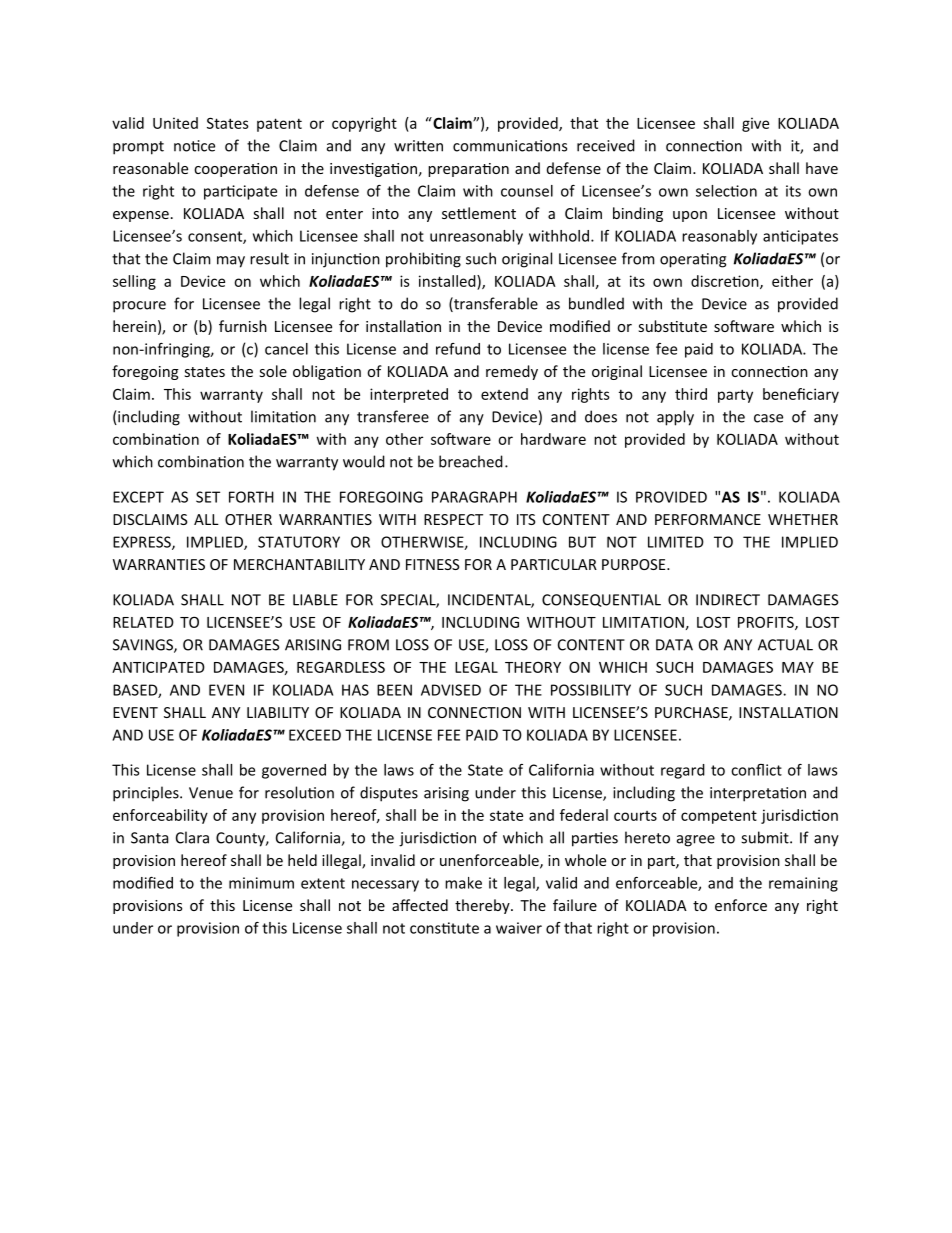 This page has width=952, height=1233. What do you see at coordinates (673, 326) in the page?
I see `substitute` at bounding box center [673, 326].
